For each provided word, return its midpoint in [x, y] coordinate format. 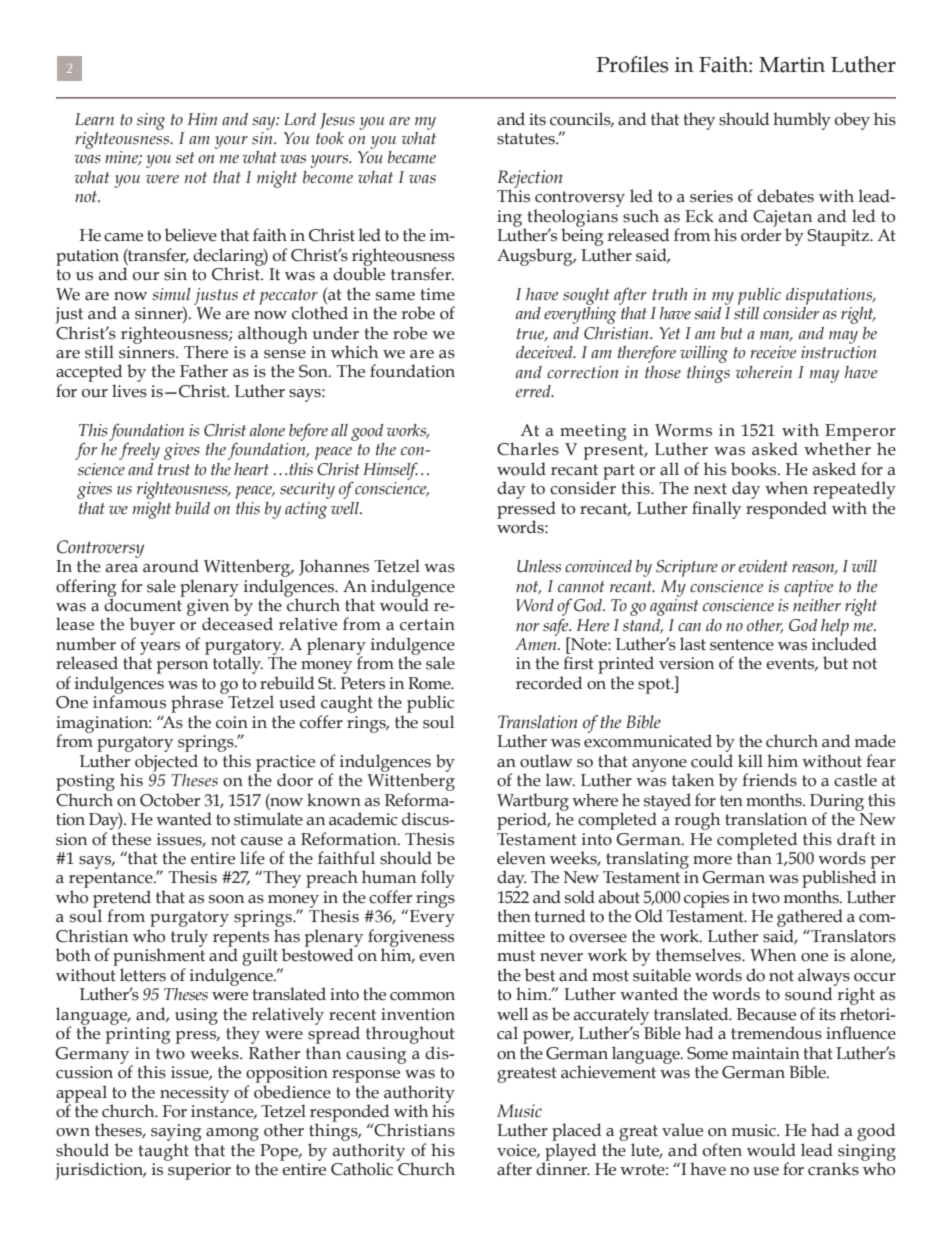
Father [204, 371]
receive [773, 352]
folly [438, 879]
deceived [545, 352]
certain [427, 624]
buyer [152, 627]
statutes [527, 139]
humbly [802, 121]
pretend [122, 900]
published [839, 879]
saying [177, 1134]
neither [817, 604]
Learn [94, 119]
